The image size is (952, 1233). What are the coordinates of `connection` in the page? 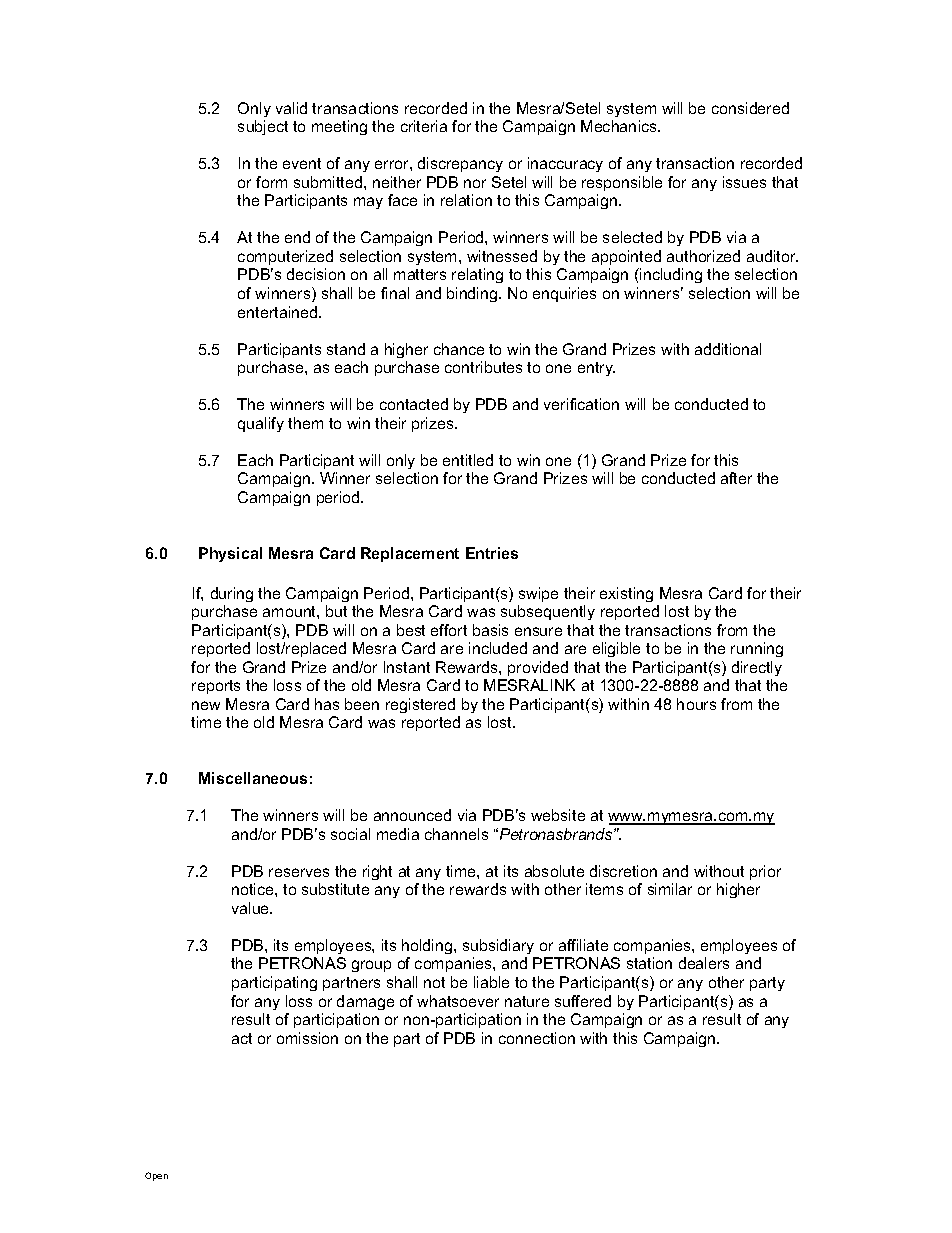 It's located at (537, 1038).
